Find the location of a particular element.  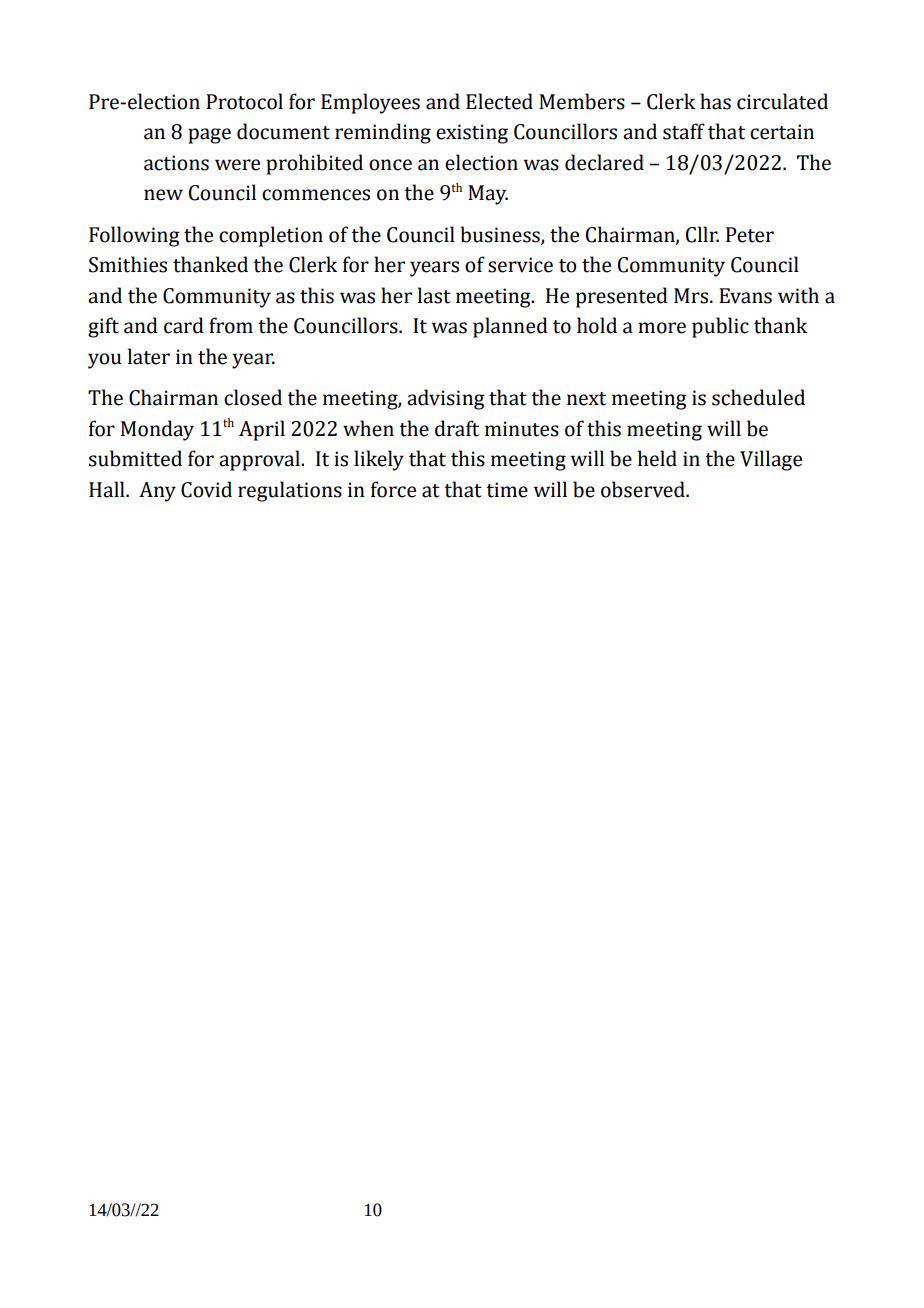

closed is located at coordinates (253, 397).
